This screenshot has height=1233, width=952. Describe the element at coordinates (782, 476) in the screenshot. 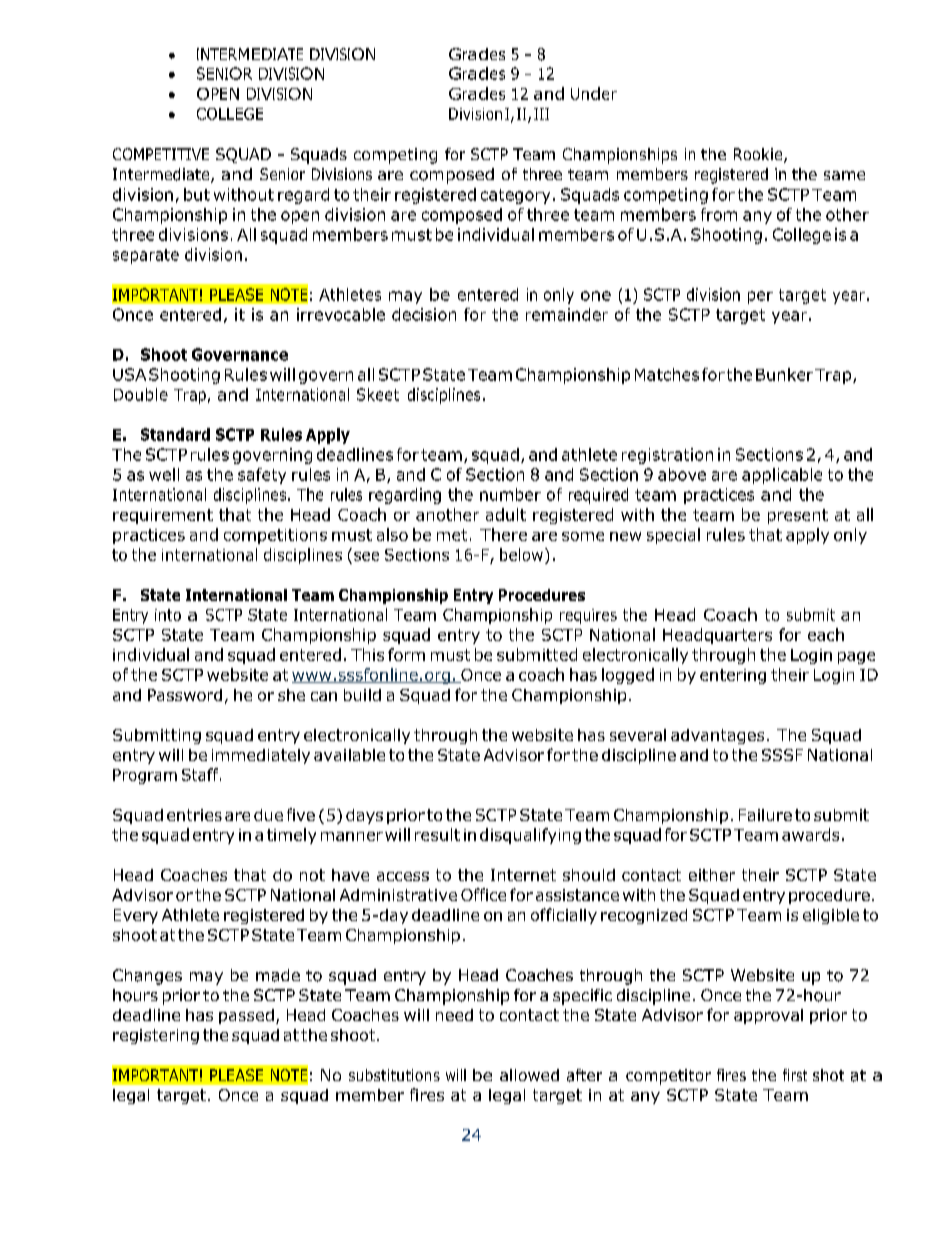

I see `applicable` at that location.
